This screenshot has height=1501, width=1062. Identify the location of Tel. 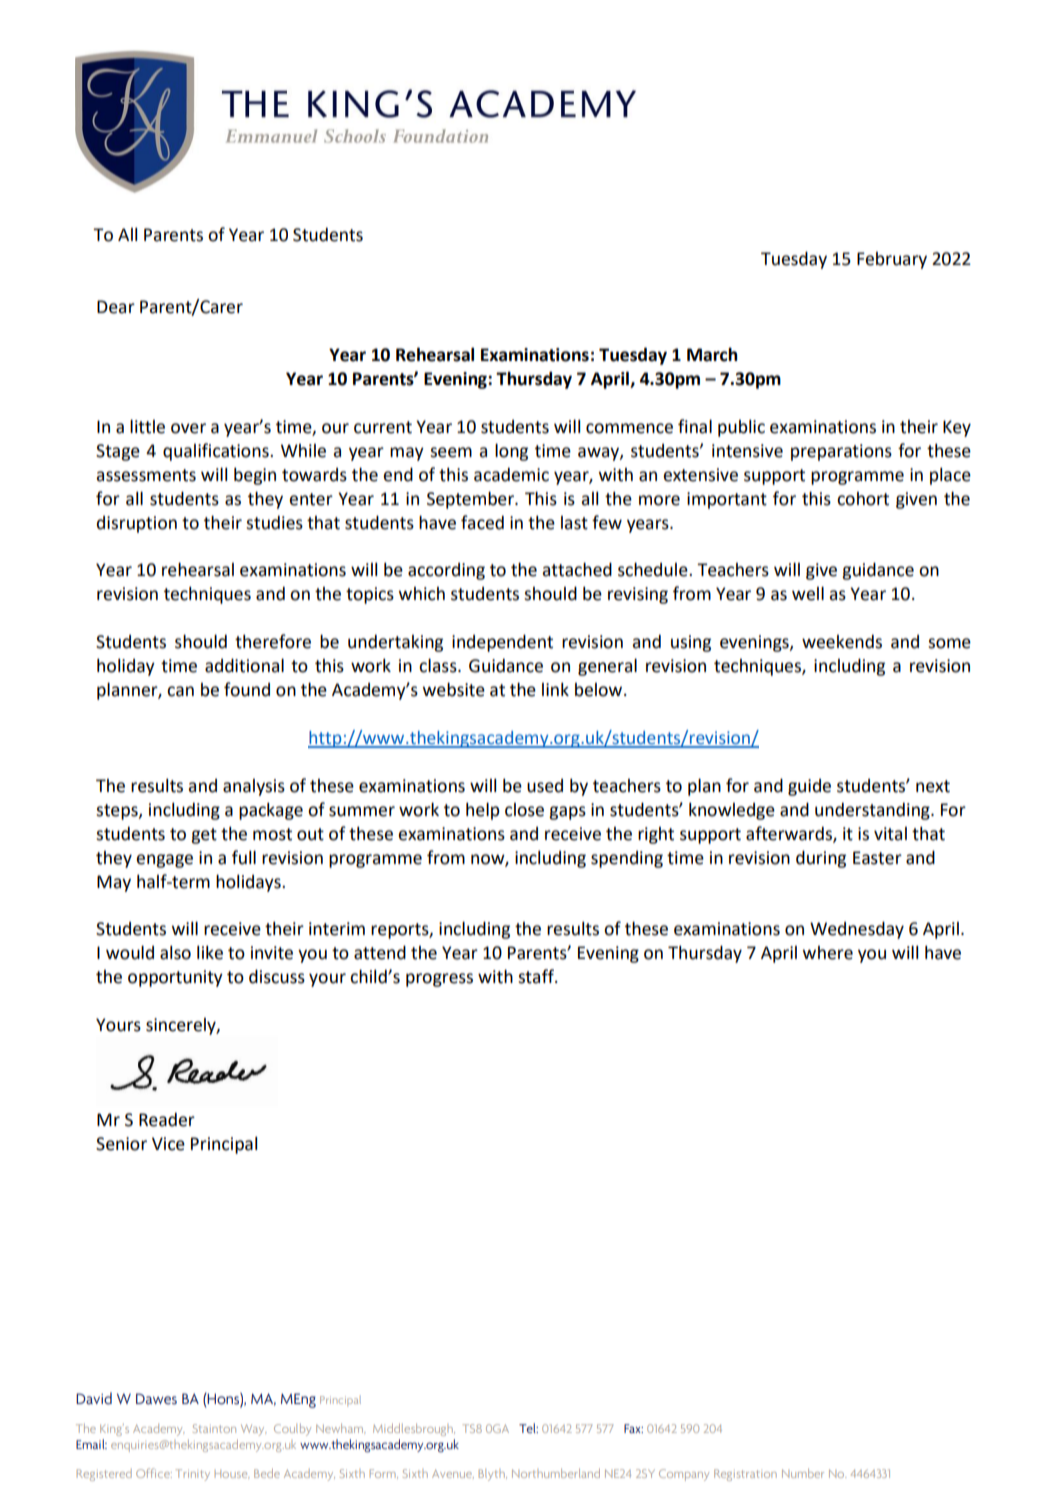
(528, 1428).
